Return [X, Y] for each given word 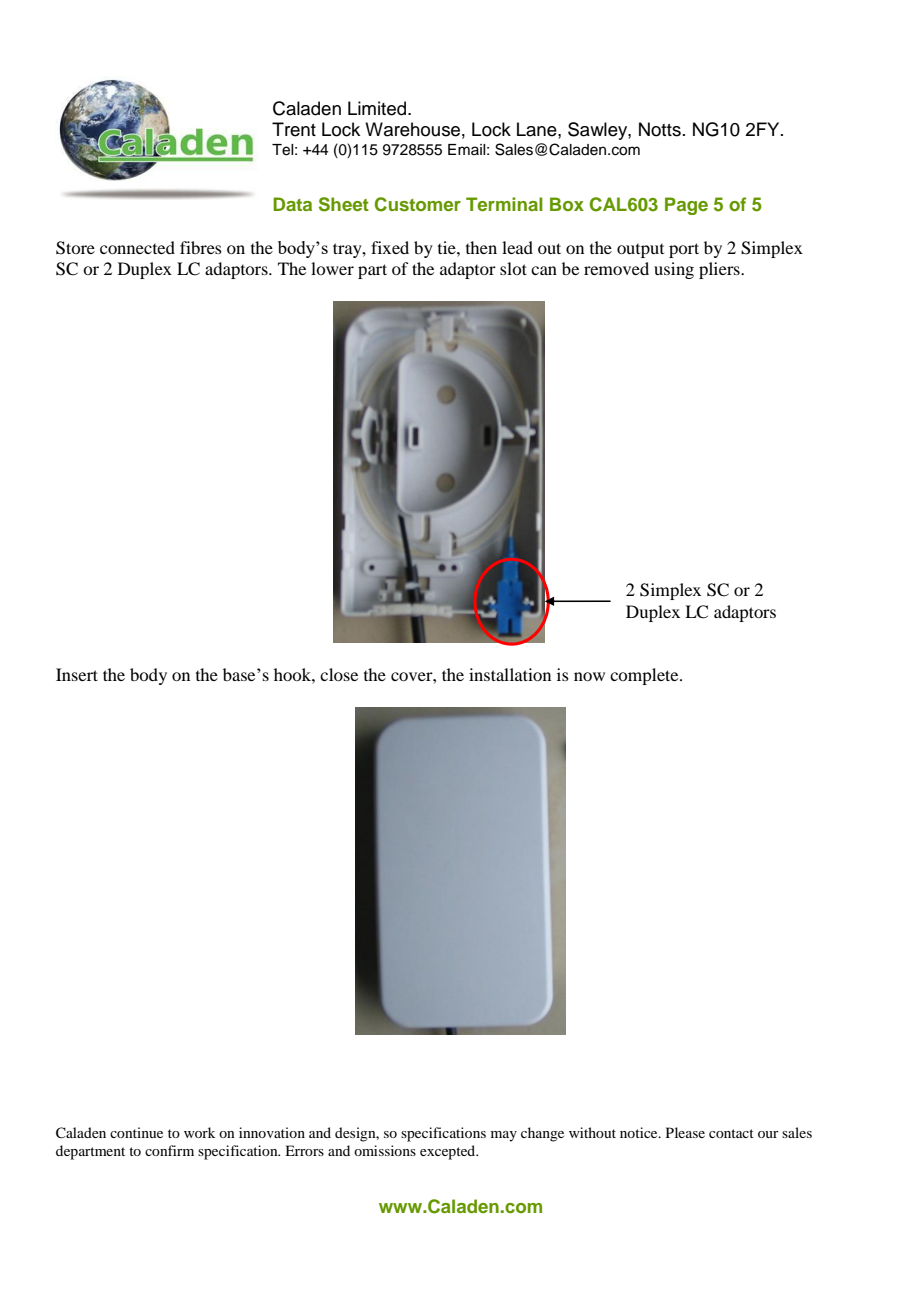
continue [136, 1132]
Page [686, 206]
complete [645, 676]
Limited [378, 108]
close [339, 674]
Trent [294, 129]
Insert [77, 674]
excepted [449, 1152]
